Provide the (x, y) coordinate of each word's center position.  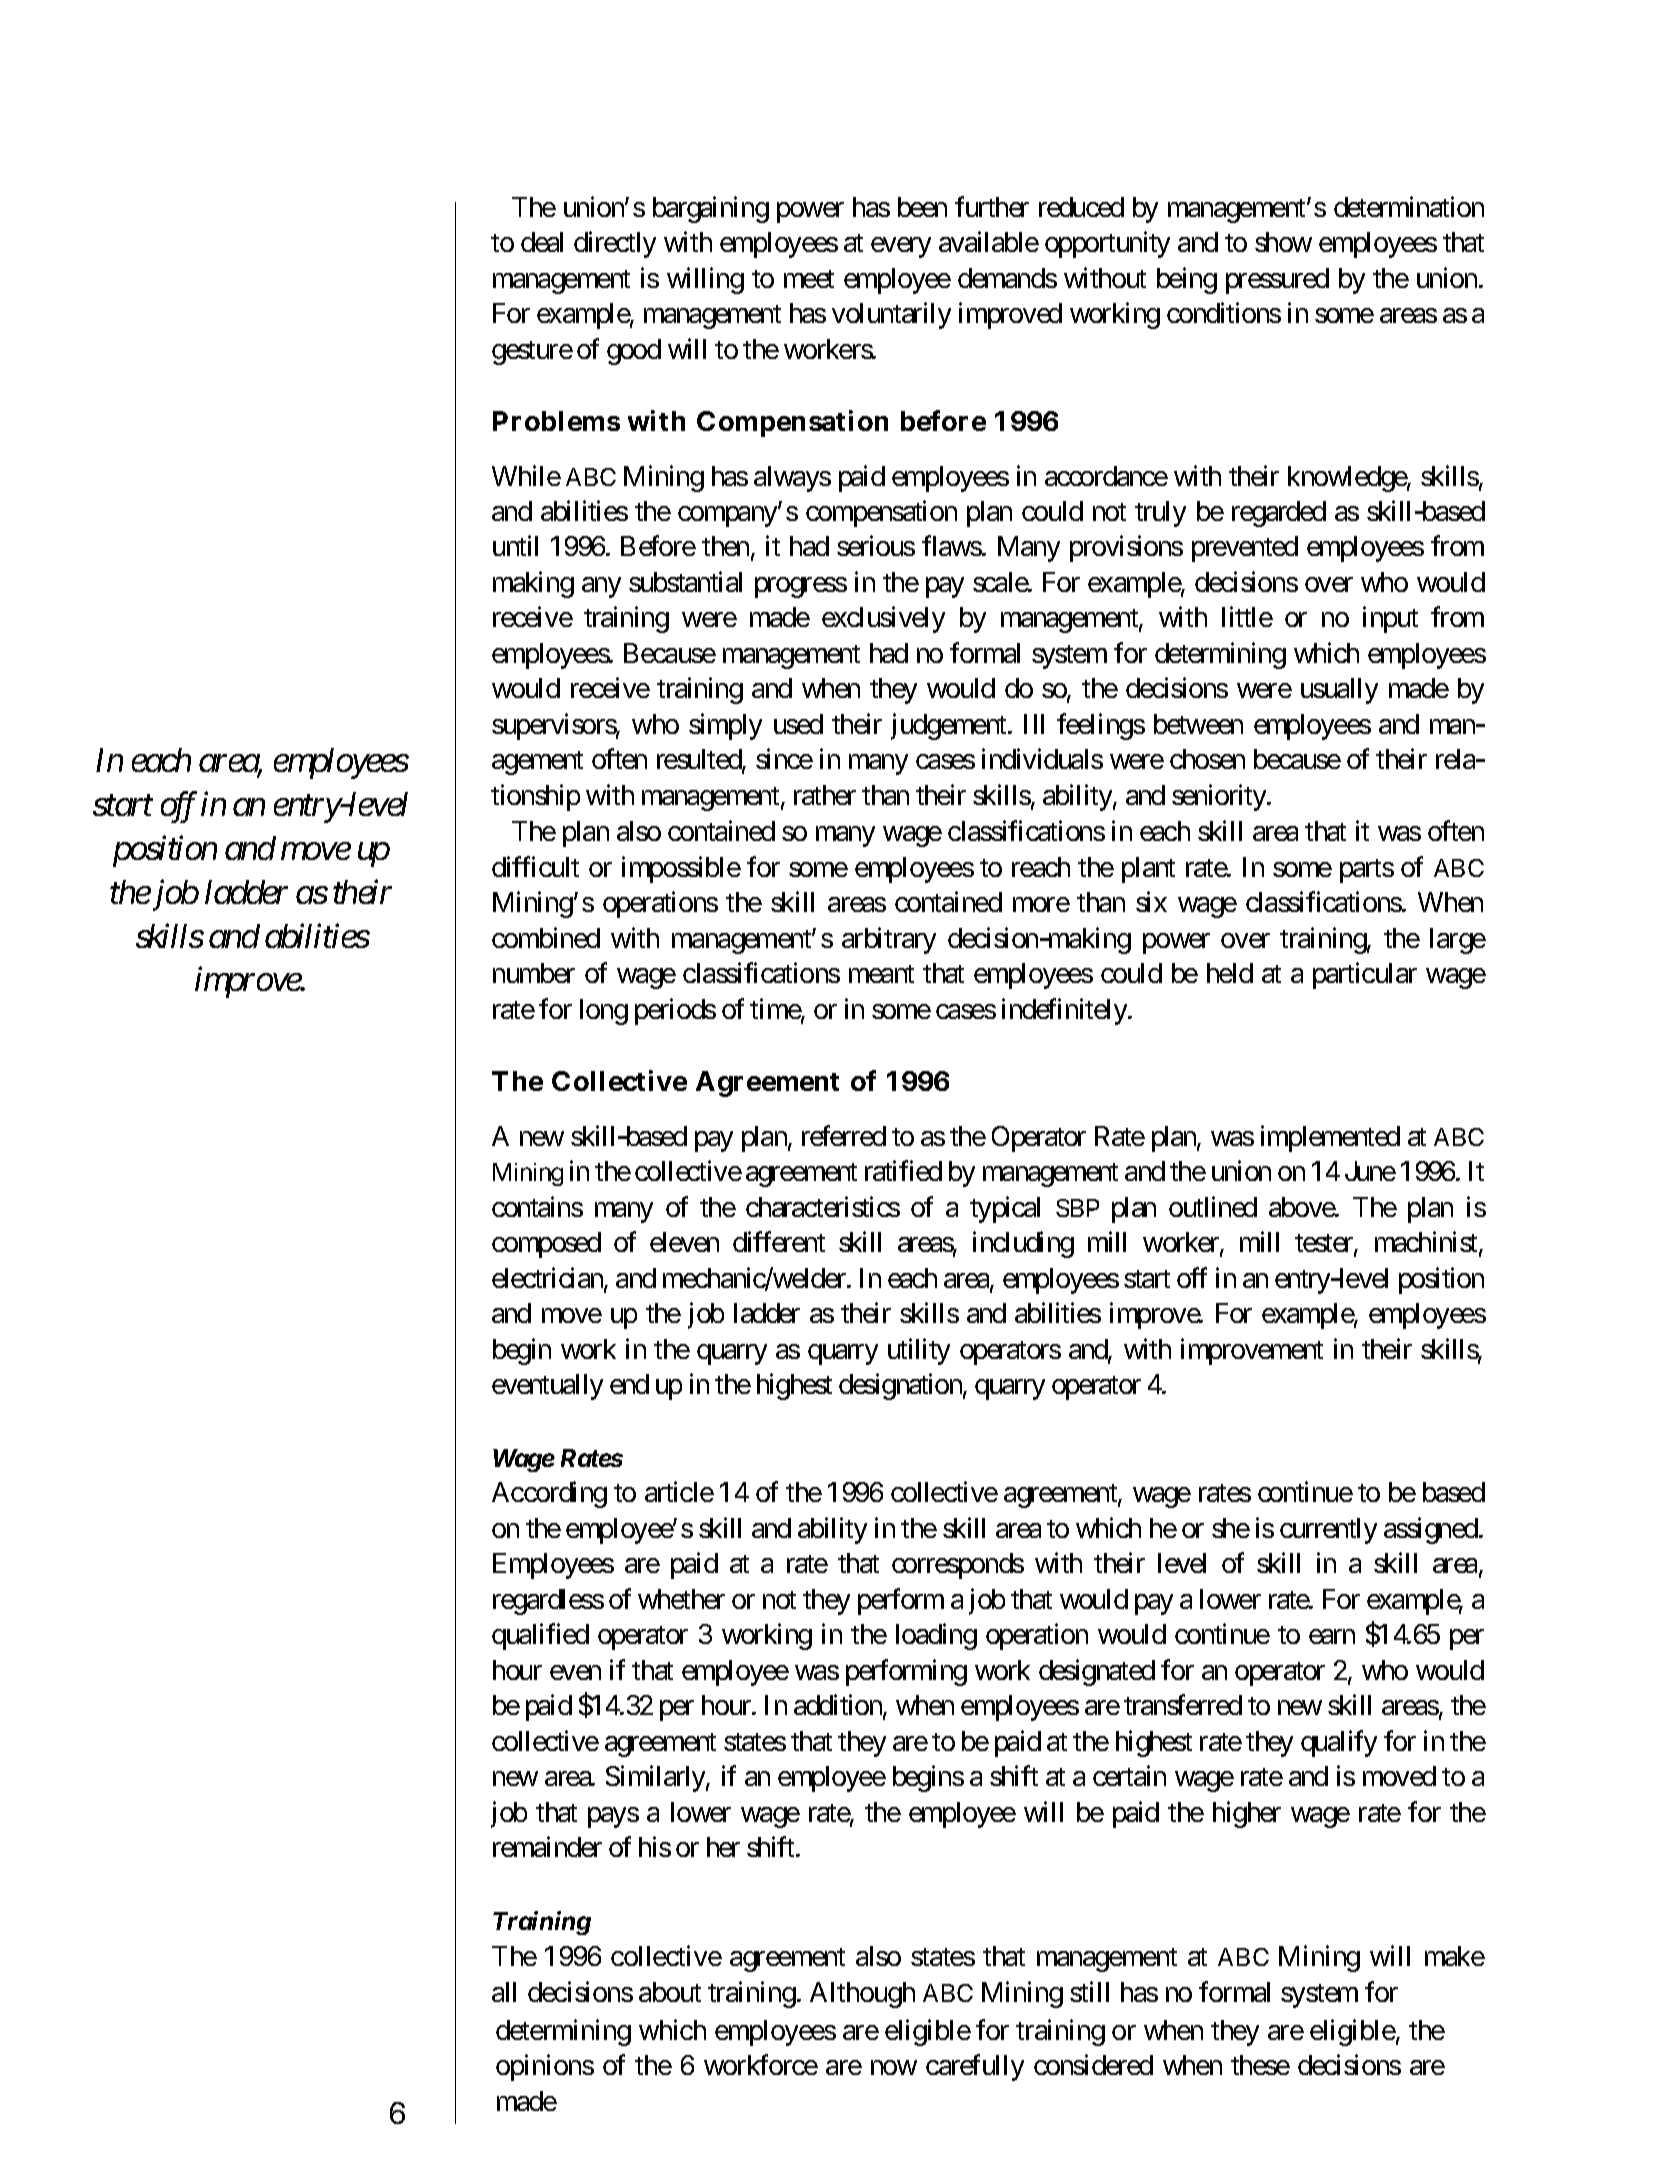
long (604, 1012)
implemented (1330, 1138)
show (1283, 242)
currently (1328, 1531)
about (670, 1992)
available (989, 241)
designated (1097, 1672)
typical (1005, 1209)
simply (725, 726)
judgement (950, 726)
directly (615, 244)
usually (1339, 691)
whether (681, 1599)
